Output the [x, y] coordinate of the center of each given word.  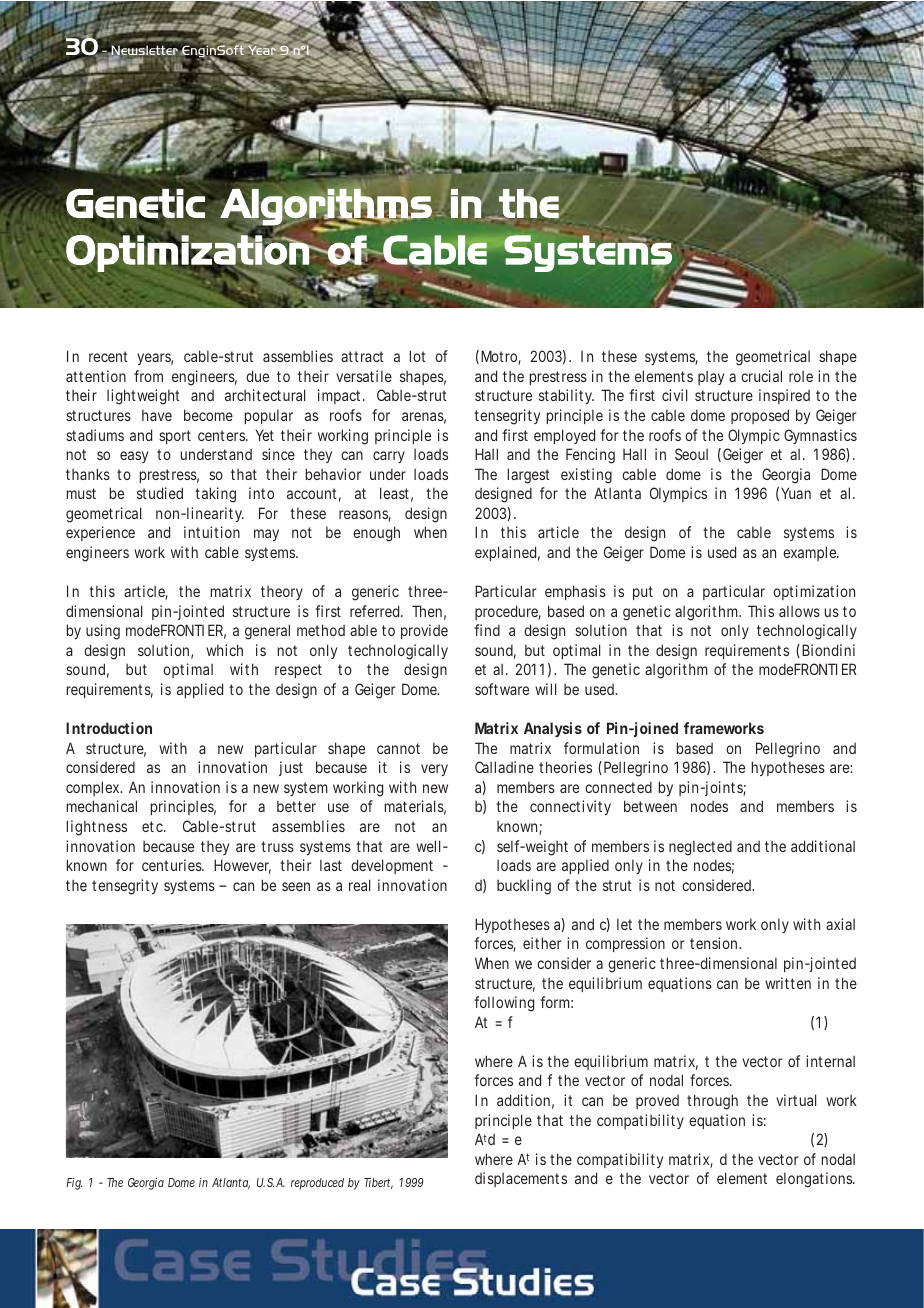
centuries [173, 865]
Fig [74, 1184]
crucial [761, 376]
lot [418, 356]
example [810, 553]
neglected [700, 848]
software [502, 689]
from [148, 376]
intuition [212, 532]
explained [505, 553]
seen [296, 886]
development [392, 866]
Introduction [109, 728]
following [504, 1004]
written [788, 983]
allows [799, 611]
